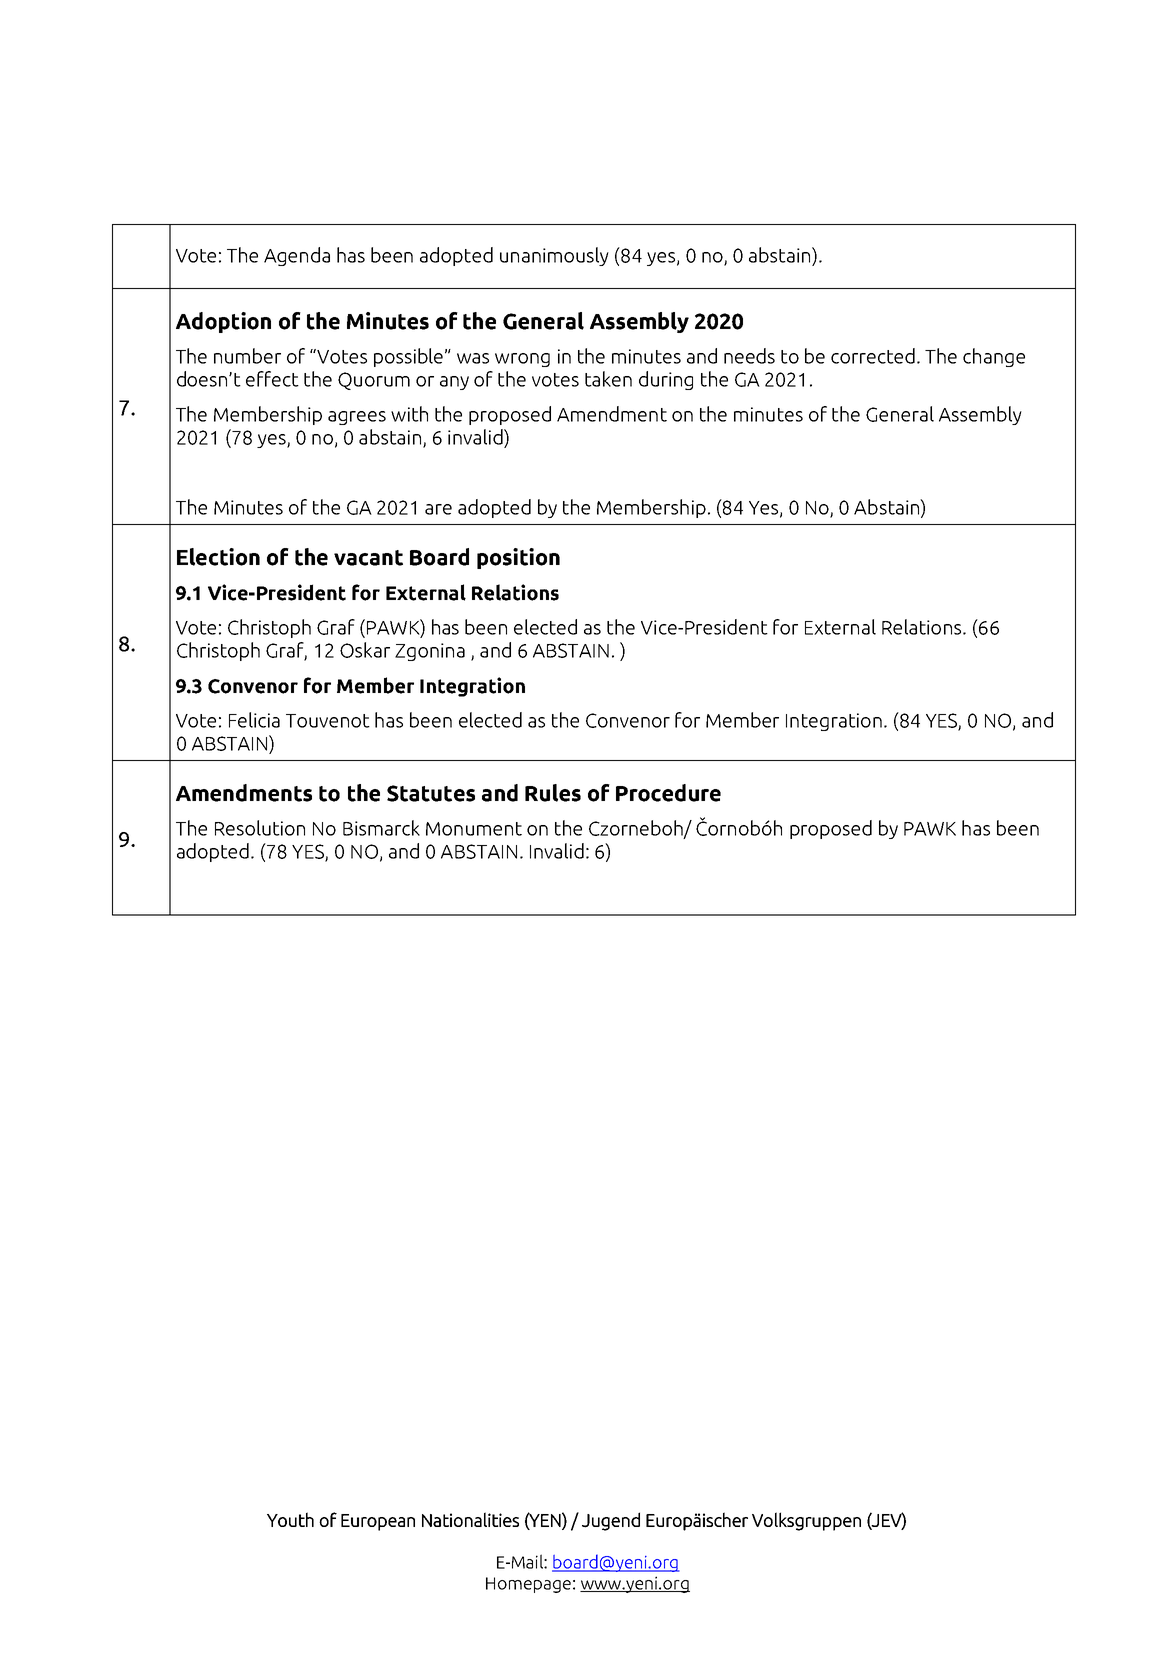 The height and width of the document is (1662, 1175). Describe the element at coordinates (518, 558) in the document. I see `position` at that location.
